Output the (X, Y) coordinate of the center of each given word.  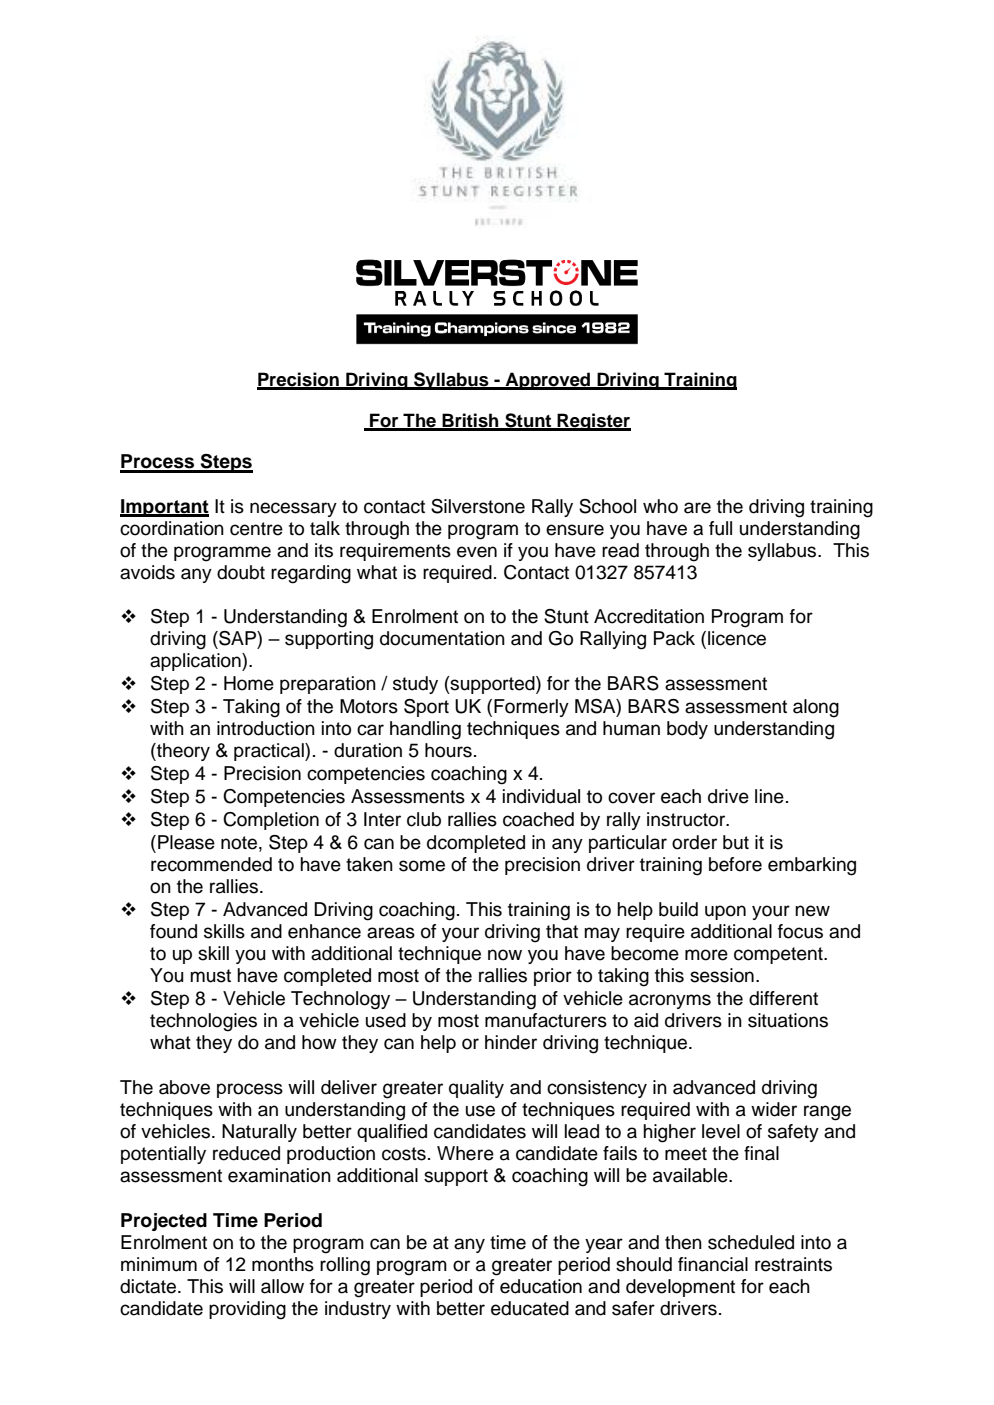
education (541, 1286)
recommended (211, 864)
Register (593, 422)
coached (538, 819)
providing (247, 1310)
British (470, 421)
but (736, 842)
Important (164, 508)
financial (713, 1264)
